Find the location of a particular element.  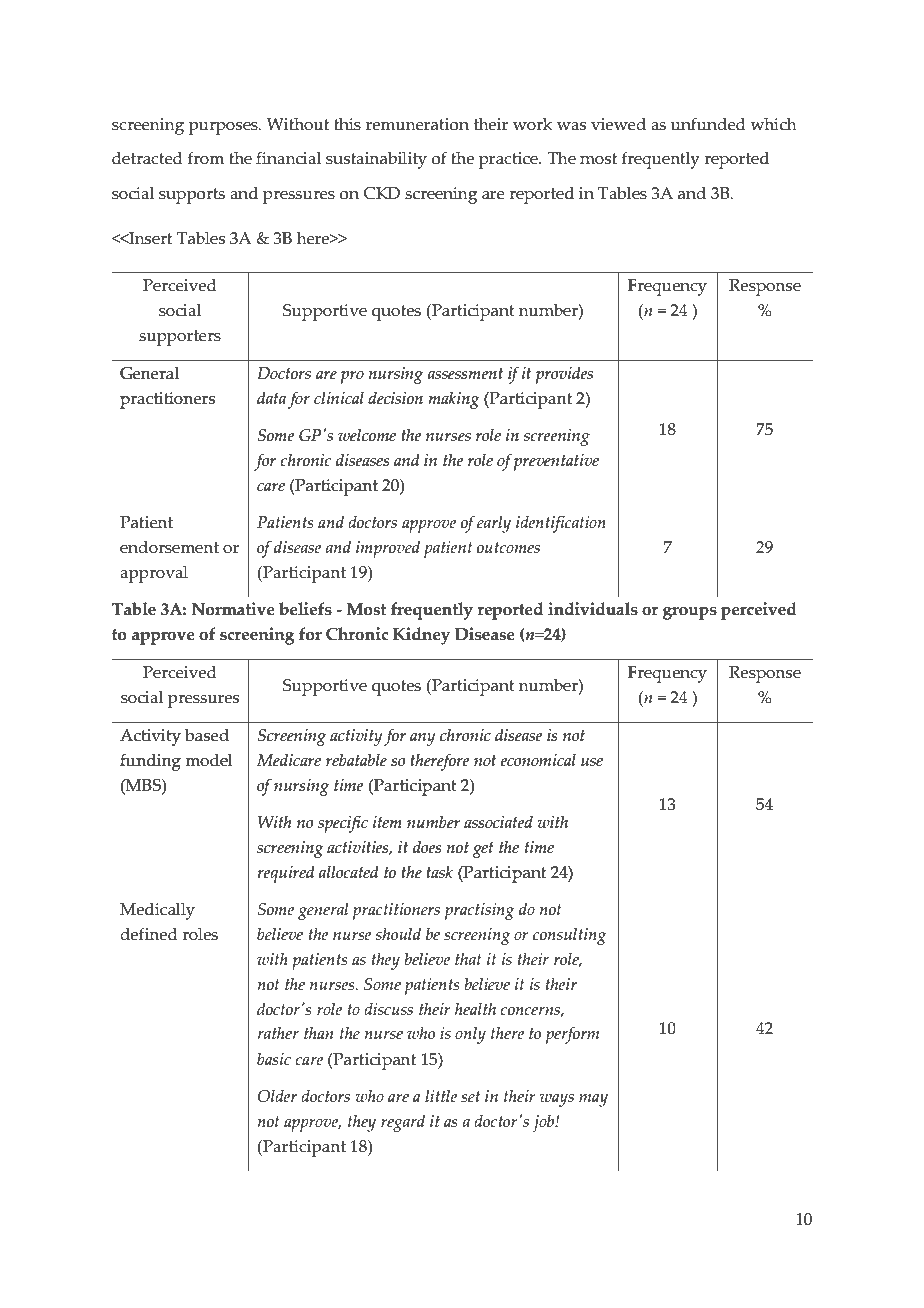

set is located at coordinates (470, 1097).
